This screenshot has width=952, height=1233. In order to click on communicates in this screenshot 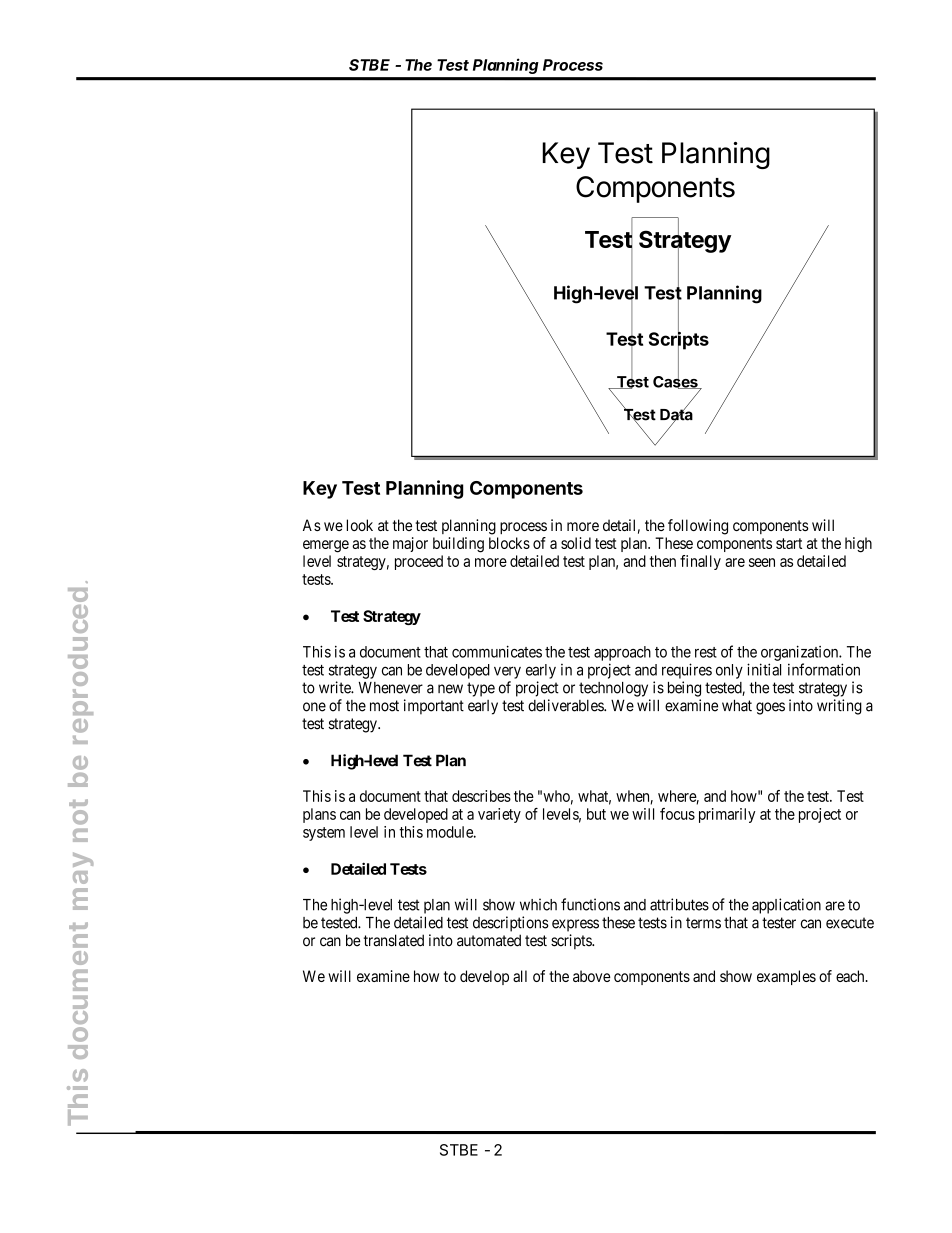, I will do `click(497, 651)`.
